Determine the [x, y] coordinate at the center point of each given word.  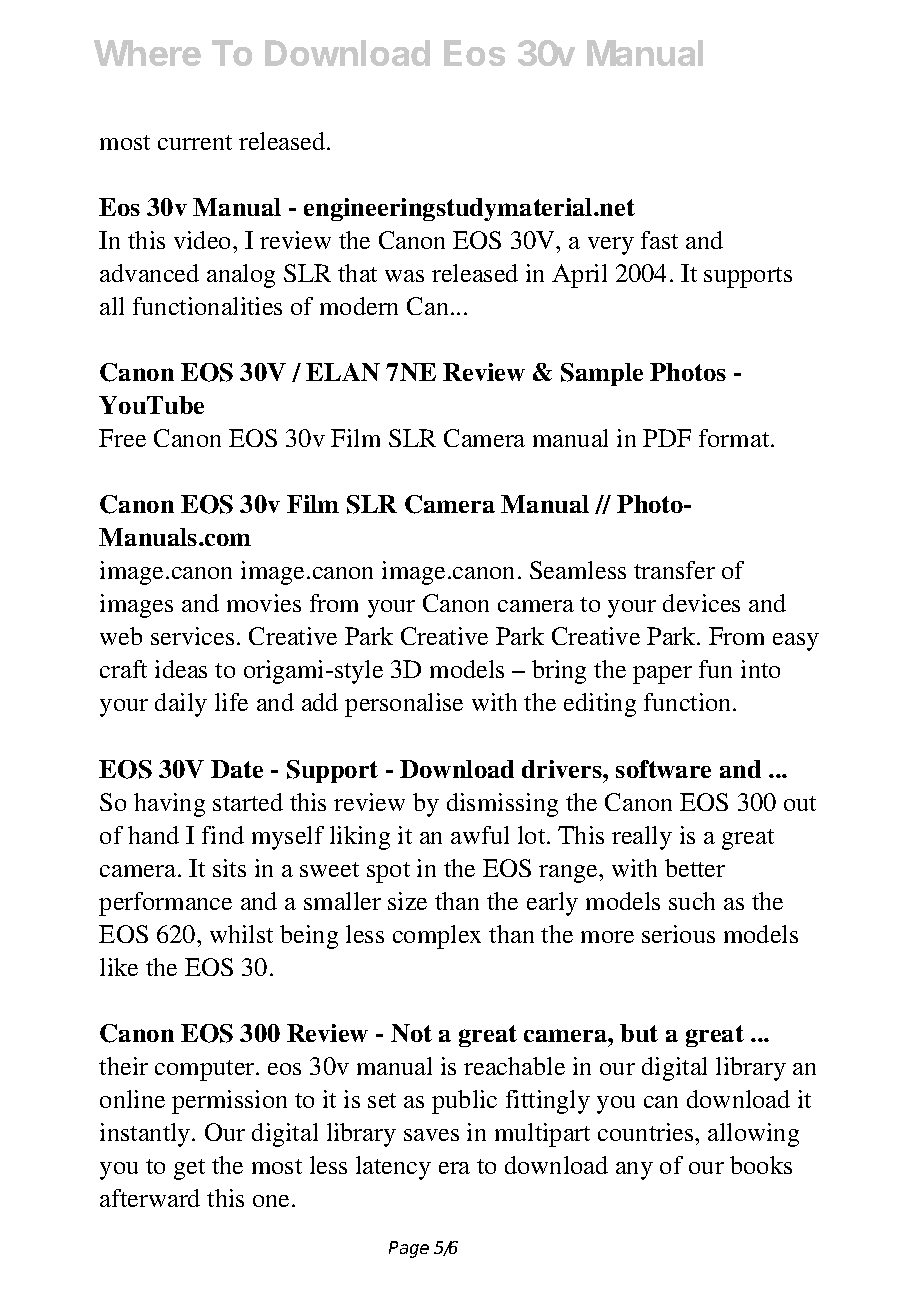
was [404, 276]
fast [659, 240]
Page [409, 1249]
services [192, 636]
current [195, 142]
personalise [404, 705]
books [761, 1165]
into [760, 669]
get [189, 1169]
